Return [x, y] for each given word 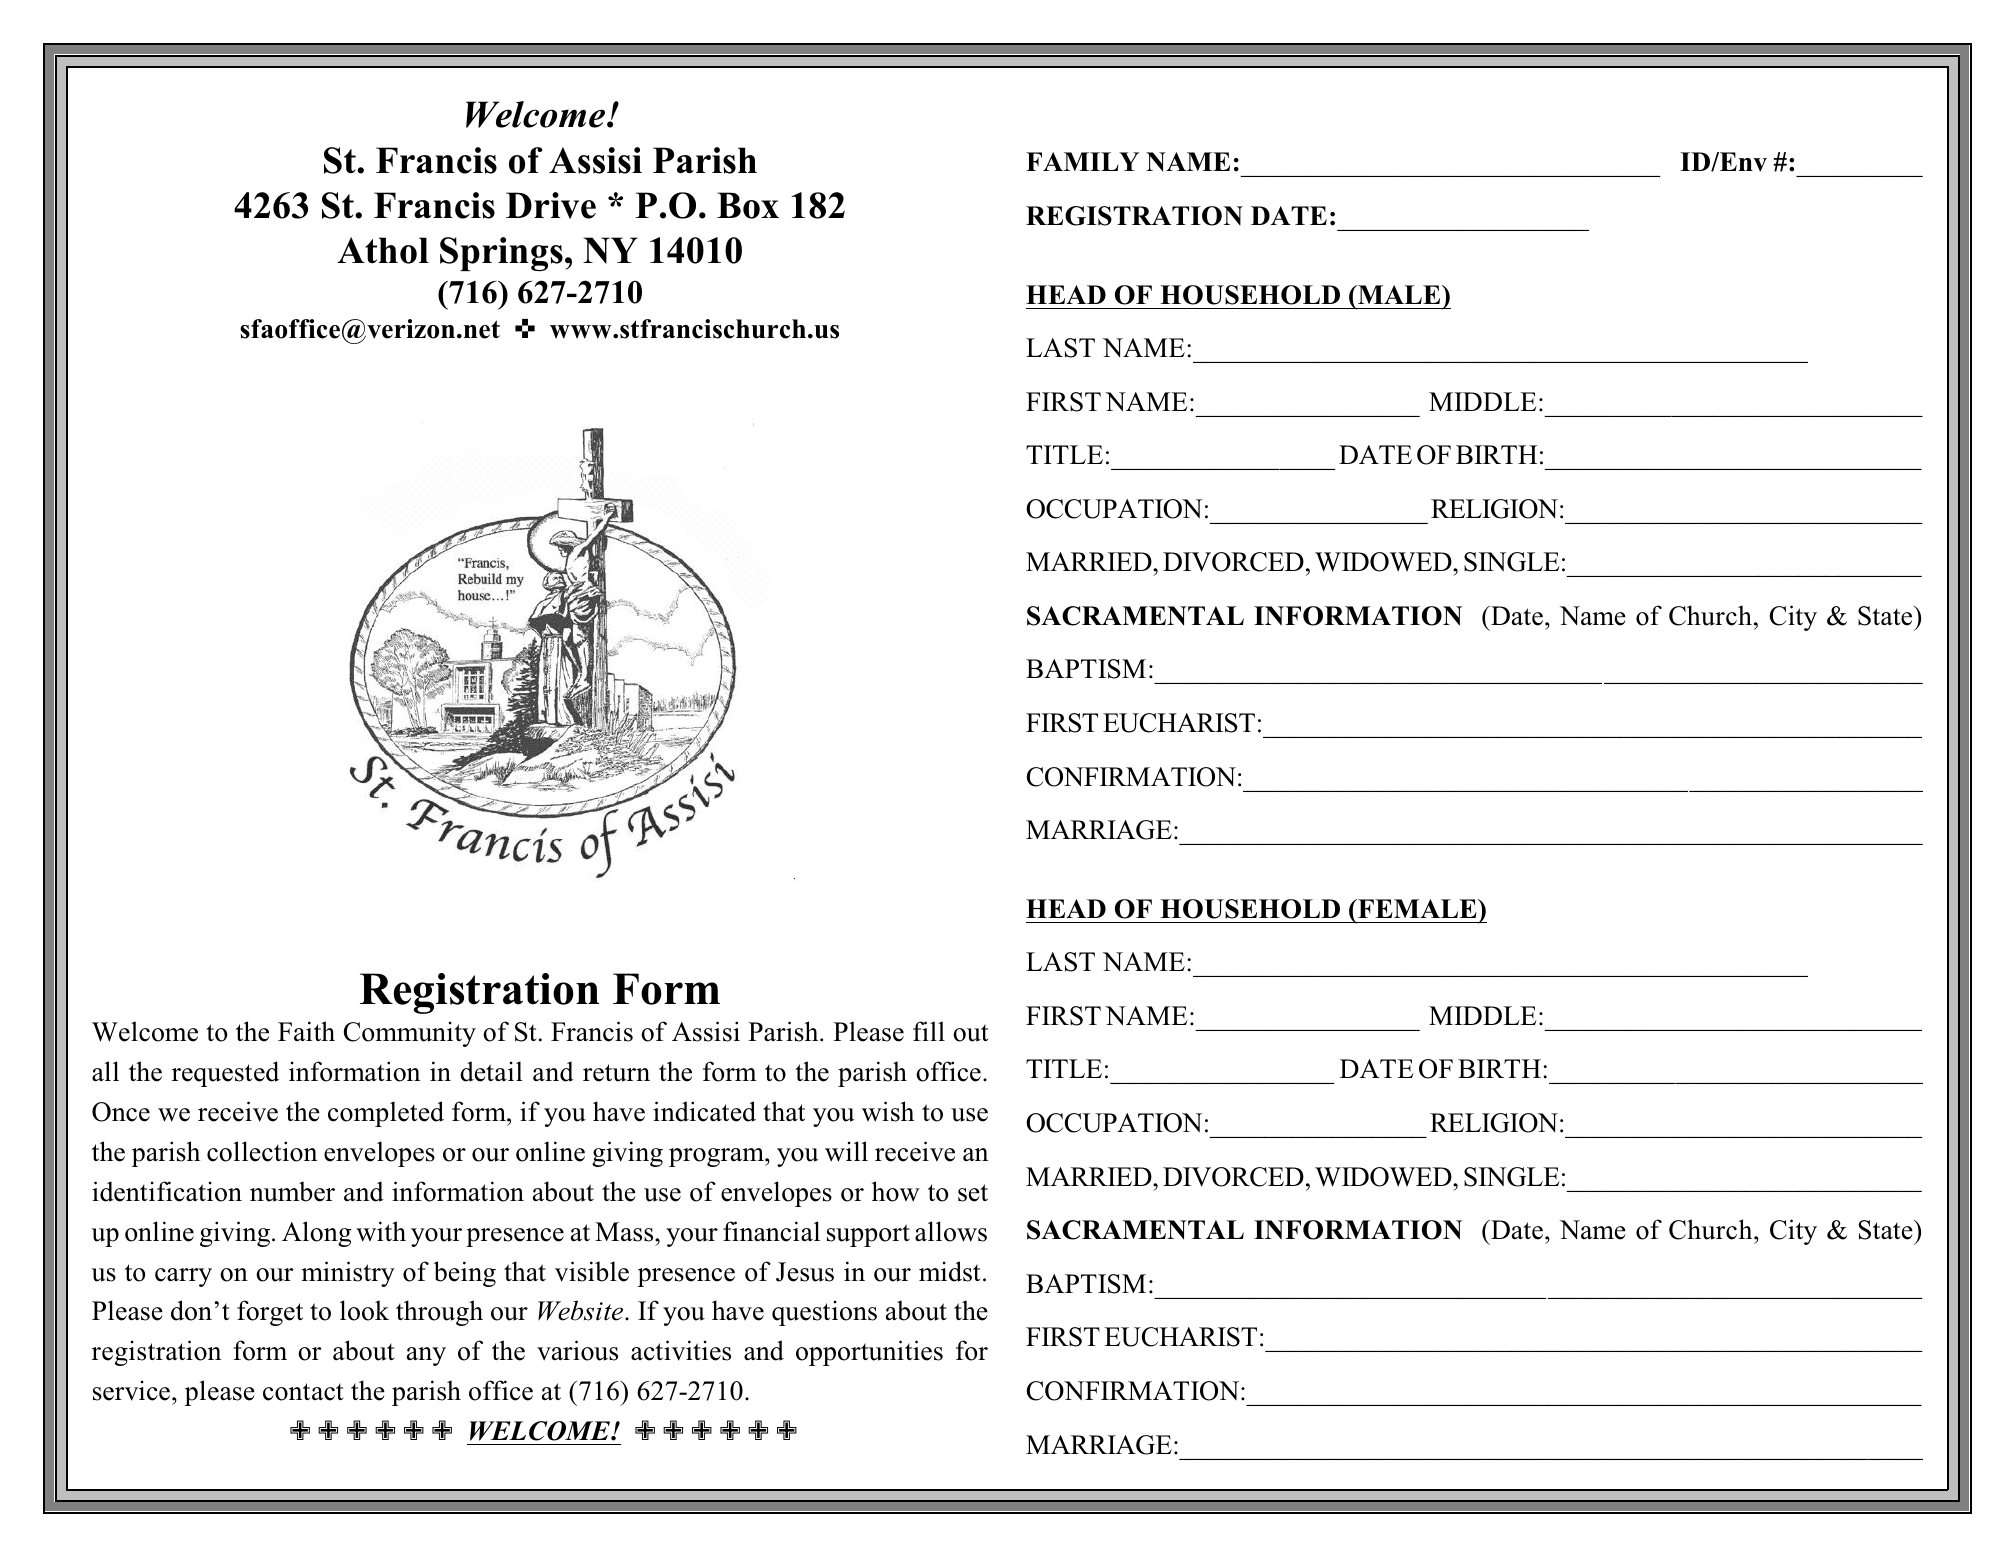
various [577, 1350]
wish [888, 1111]
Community [410, 1034]
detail [491, 1071]
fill [929, 1031]
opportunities [869, 1353]
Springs [501, 254]
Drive [551, 205]
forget [270, 1313]
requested [225, 1074]
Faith [306, 1031]
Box [748, 205]
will [846, 1151]
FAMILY [1082, 161]
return [616, 1073]
